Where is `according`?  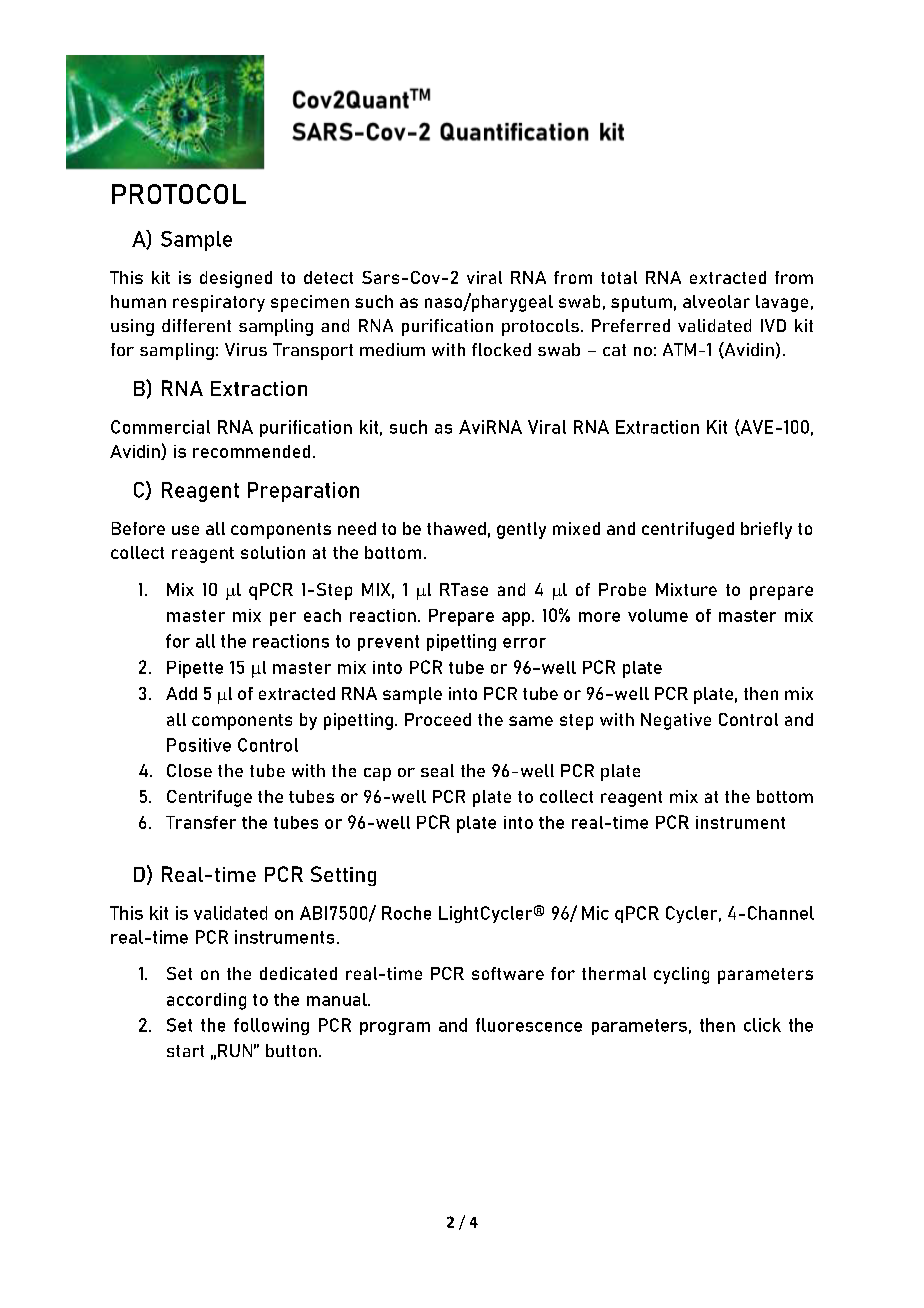 according is located at coordinates (206, 1001).
